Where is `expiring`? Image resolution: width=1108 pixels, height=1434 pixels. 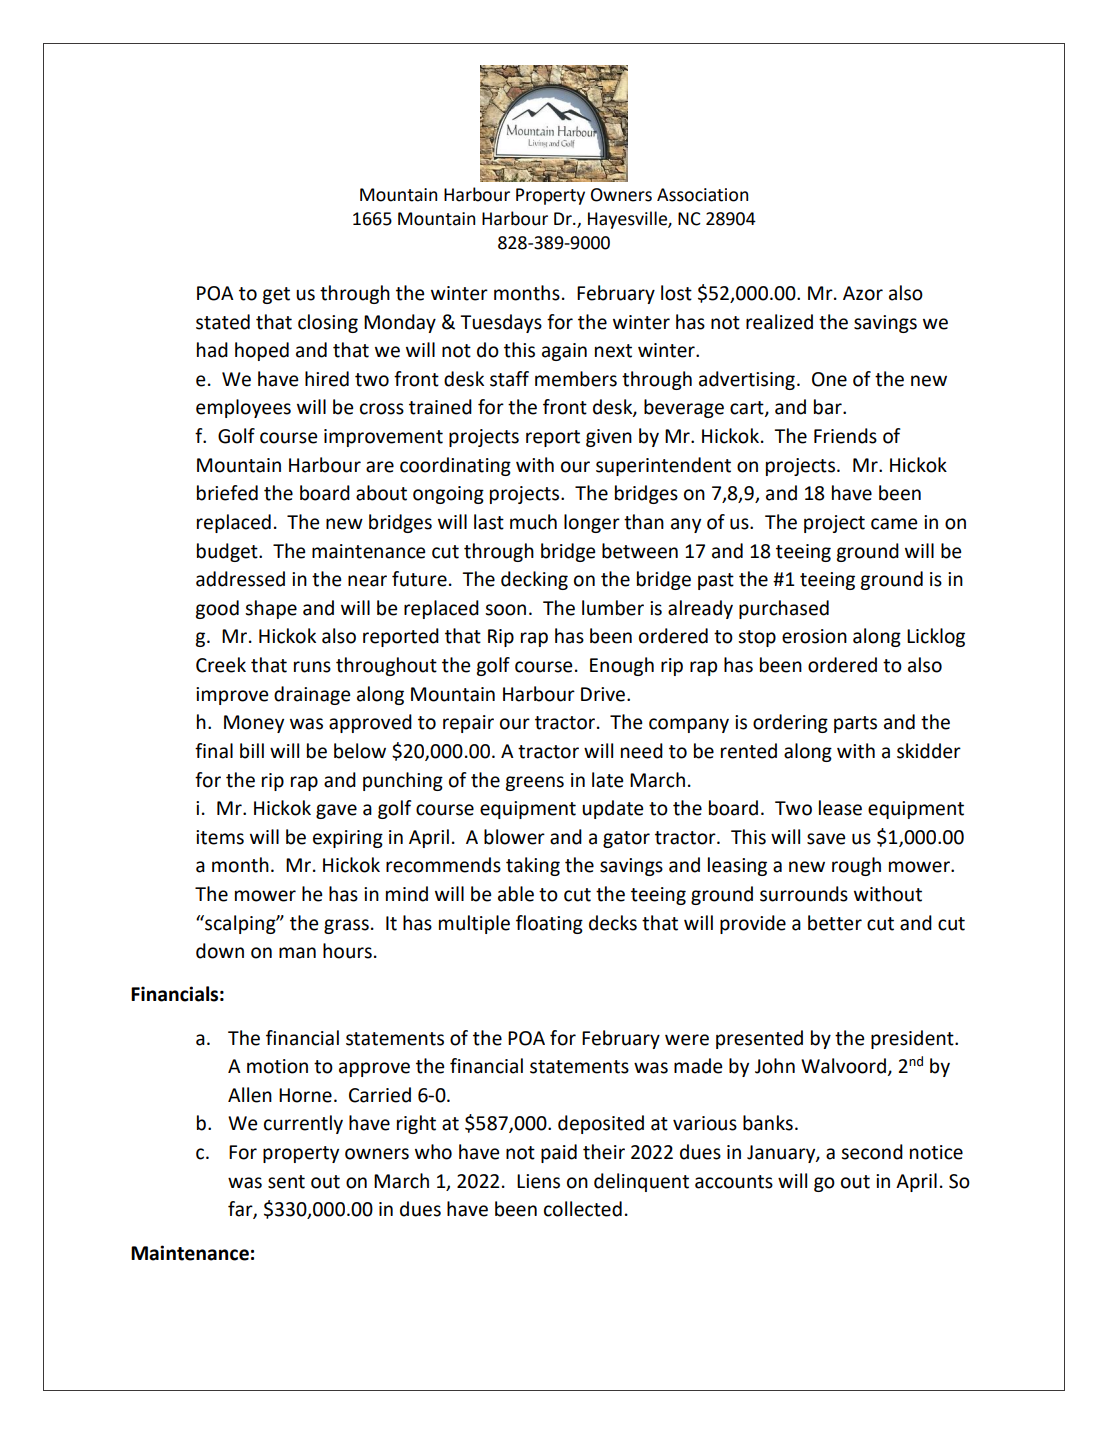 expiring is located at coordinates (348, 839).
